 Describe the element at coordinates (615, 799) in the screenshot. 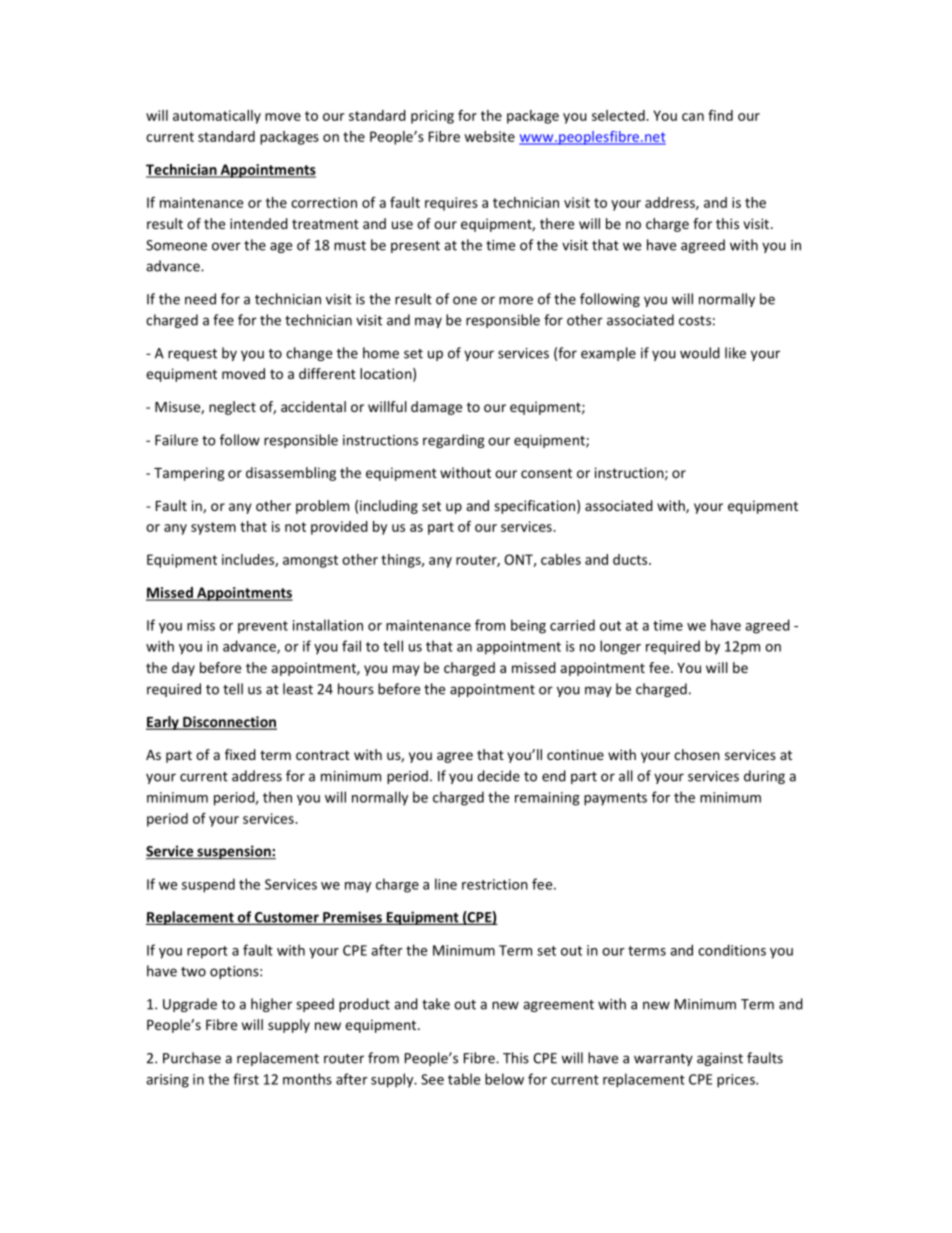

I see `payments` at that location.
